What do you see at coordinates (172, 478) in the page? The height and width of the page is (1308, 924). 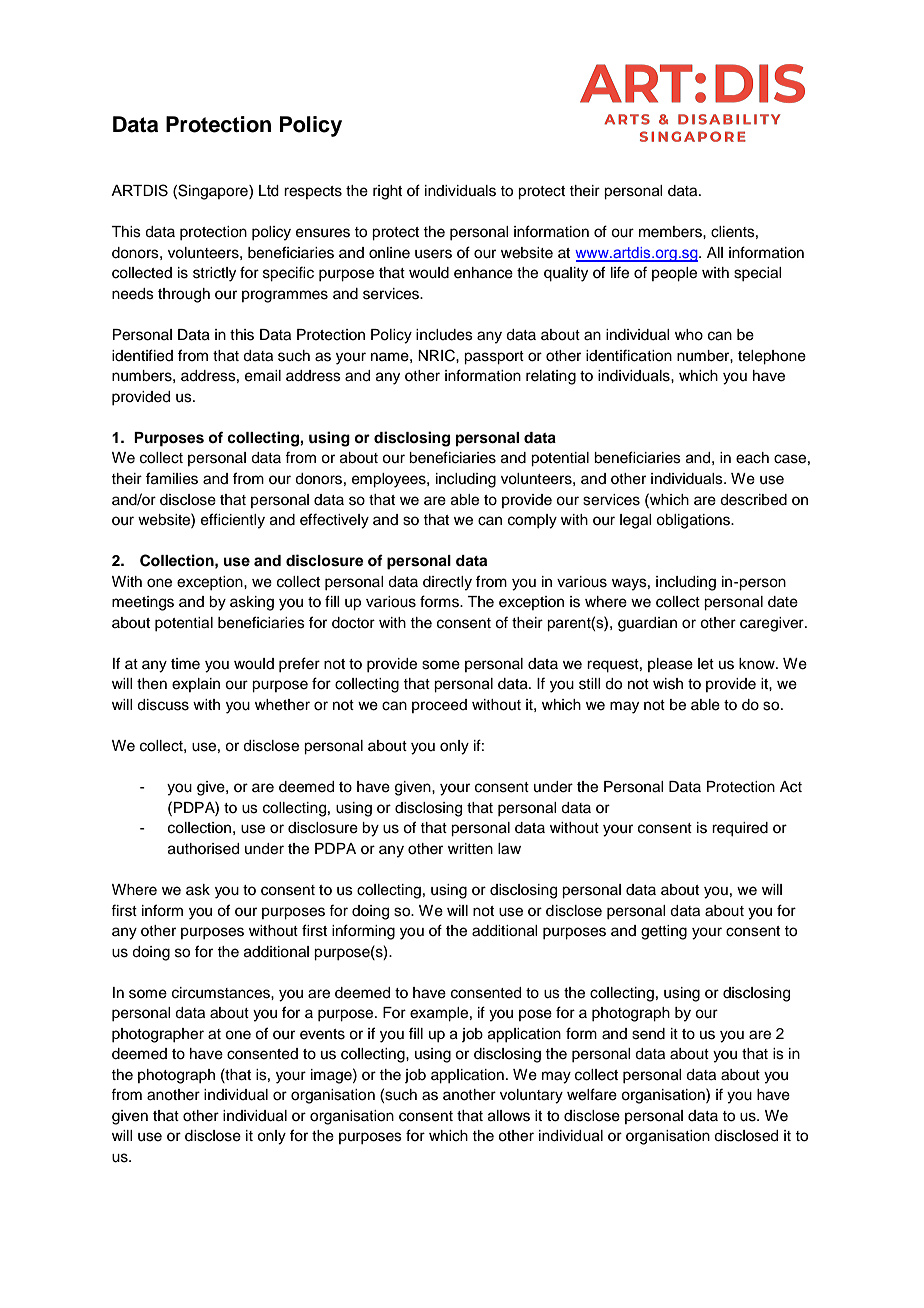 I see `families` at bounding box center [172, 478].
